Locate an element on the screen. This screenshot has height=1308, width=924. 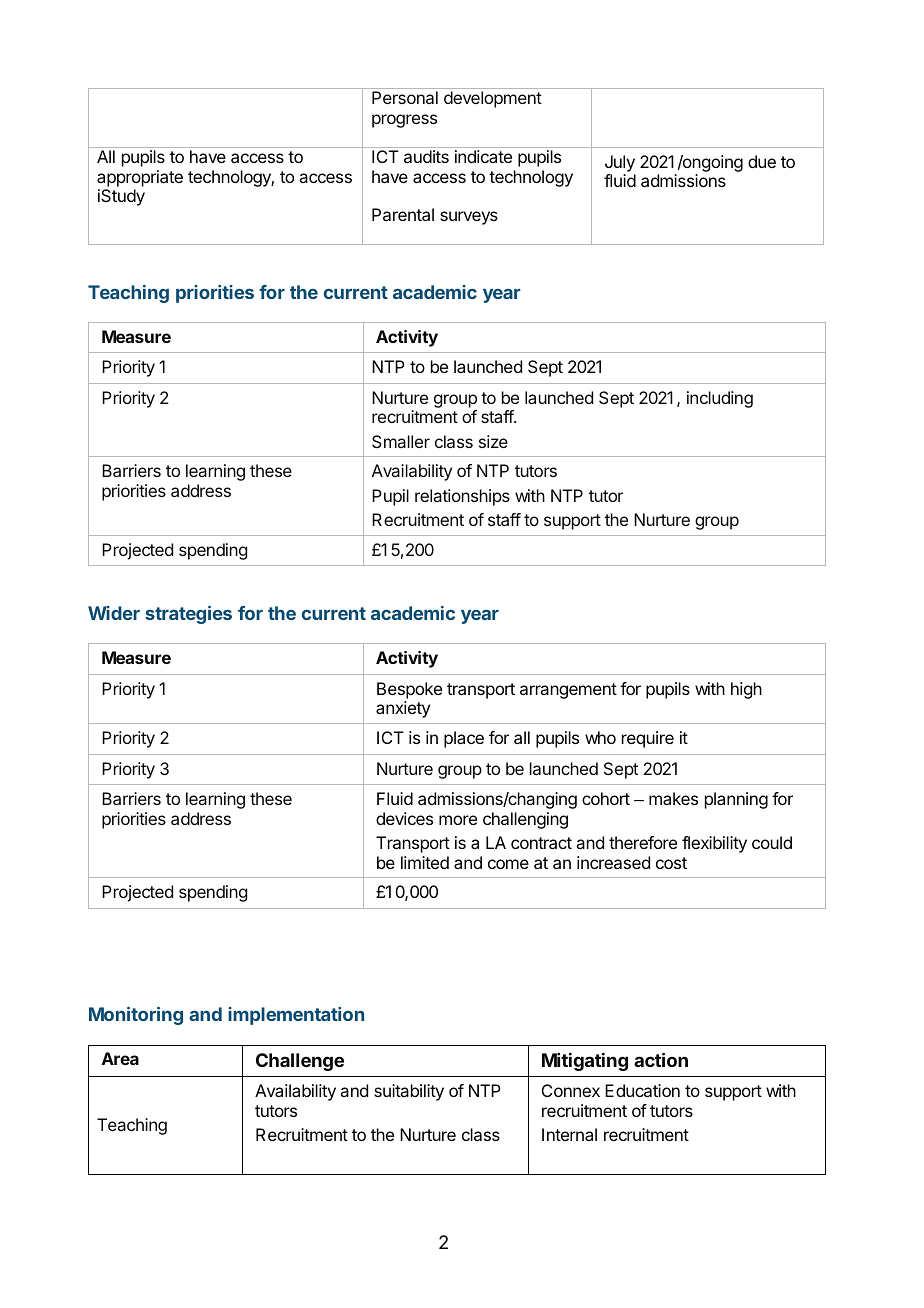
appropriate is located at coordinates (140, 178).
